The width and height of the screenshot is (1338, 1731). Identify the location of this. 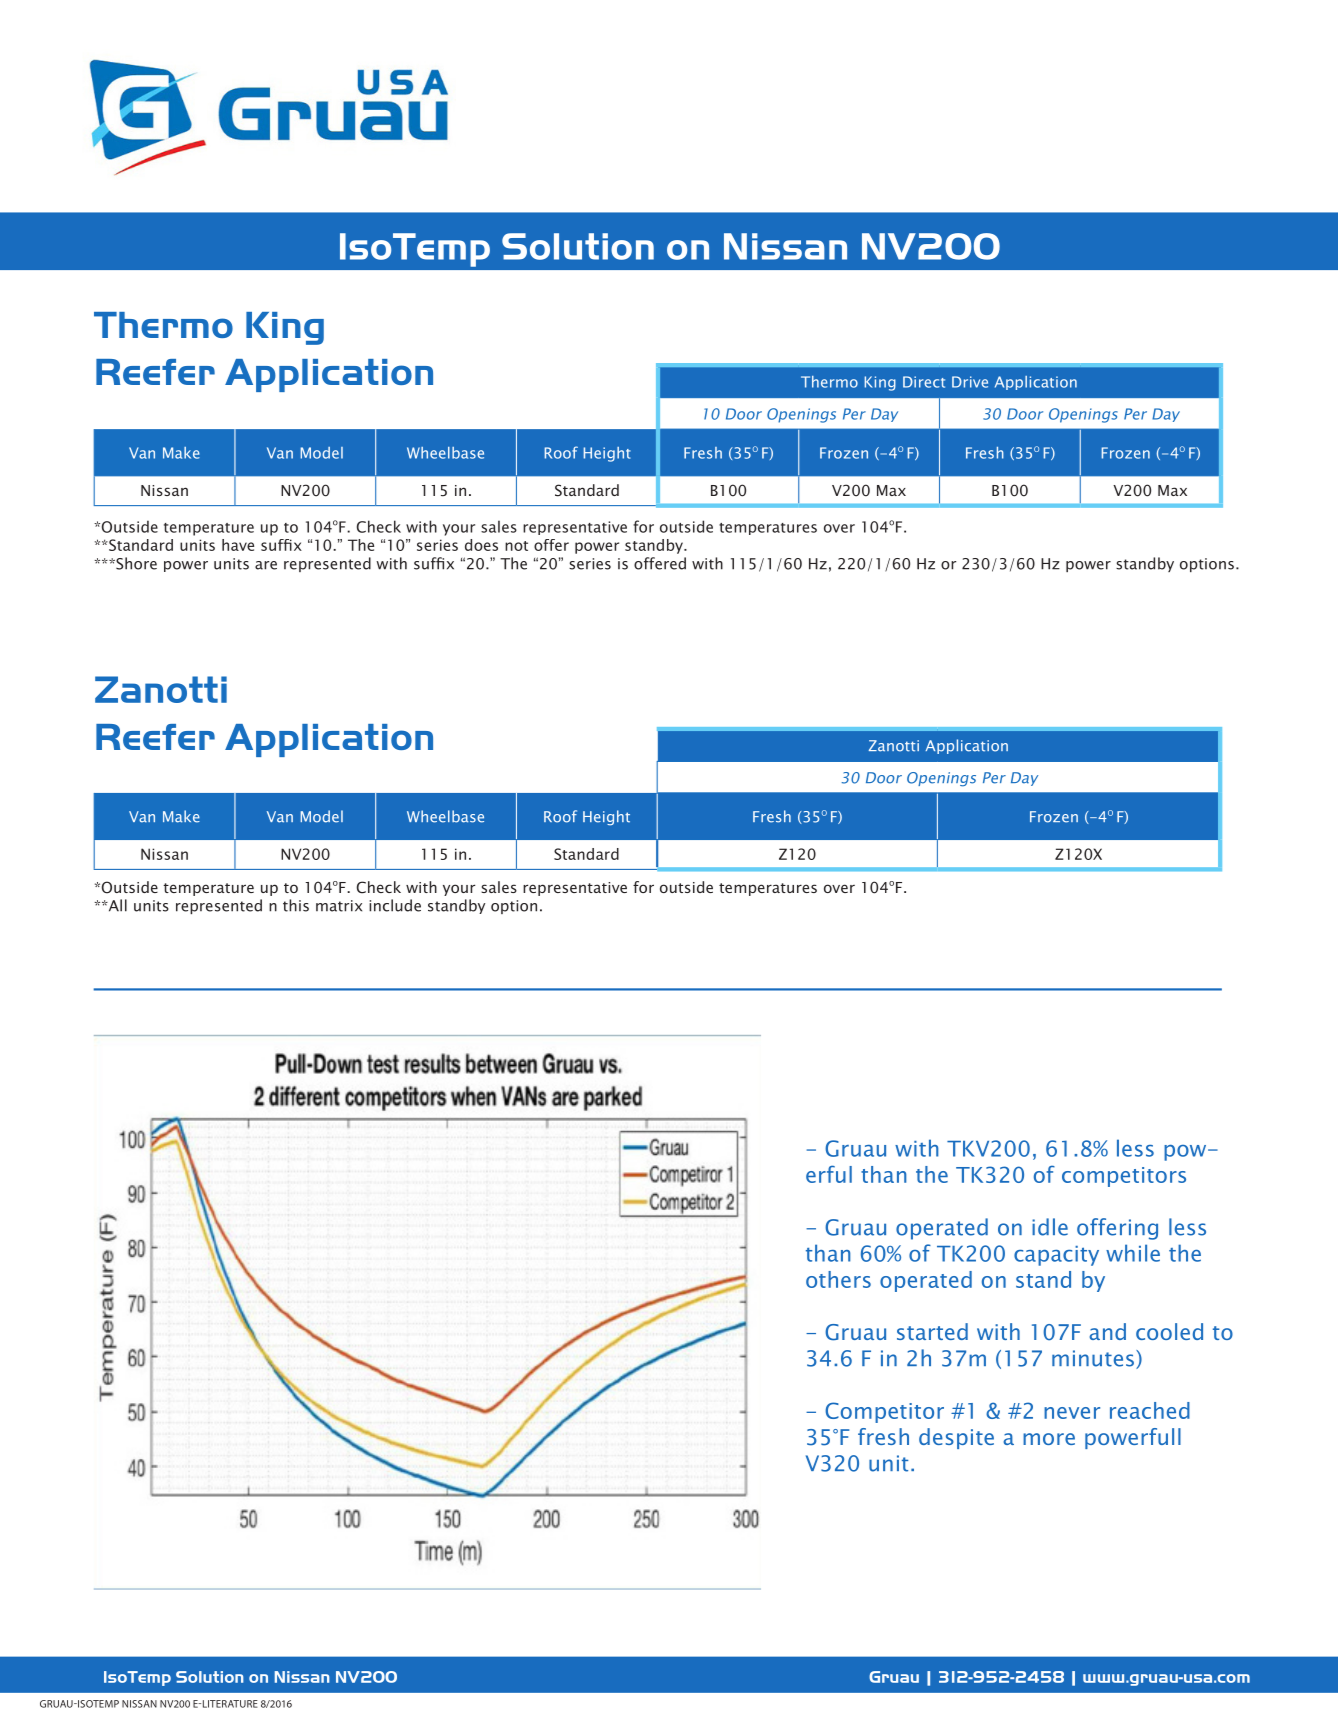
(296, 905).
